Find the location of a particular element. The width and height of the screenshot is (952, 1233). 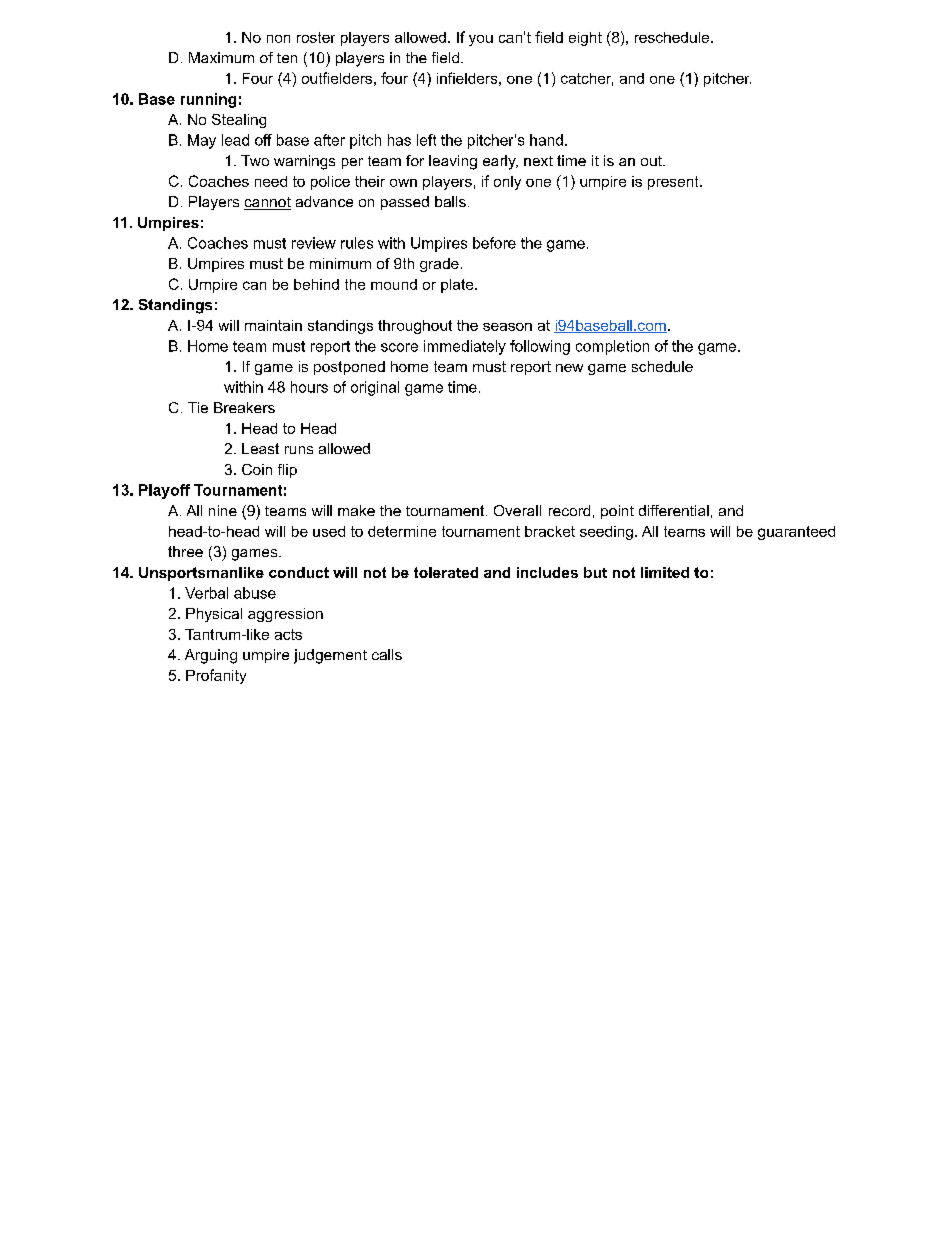

before is located at coordinates (494, 243).
